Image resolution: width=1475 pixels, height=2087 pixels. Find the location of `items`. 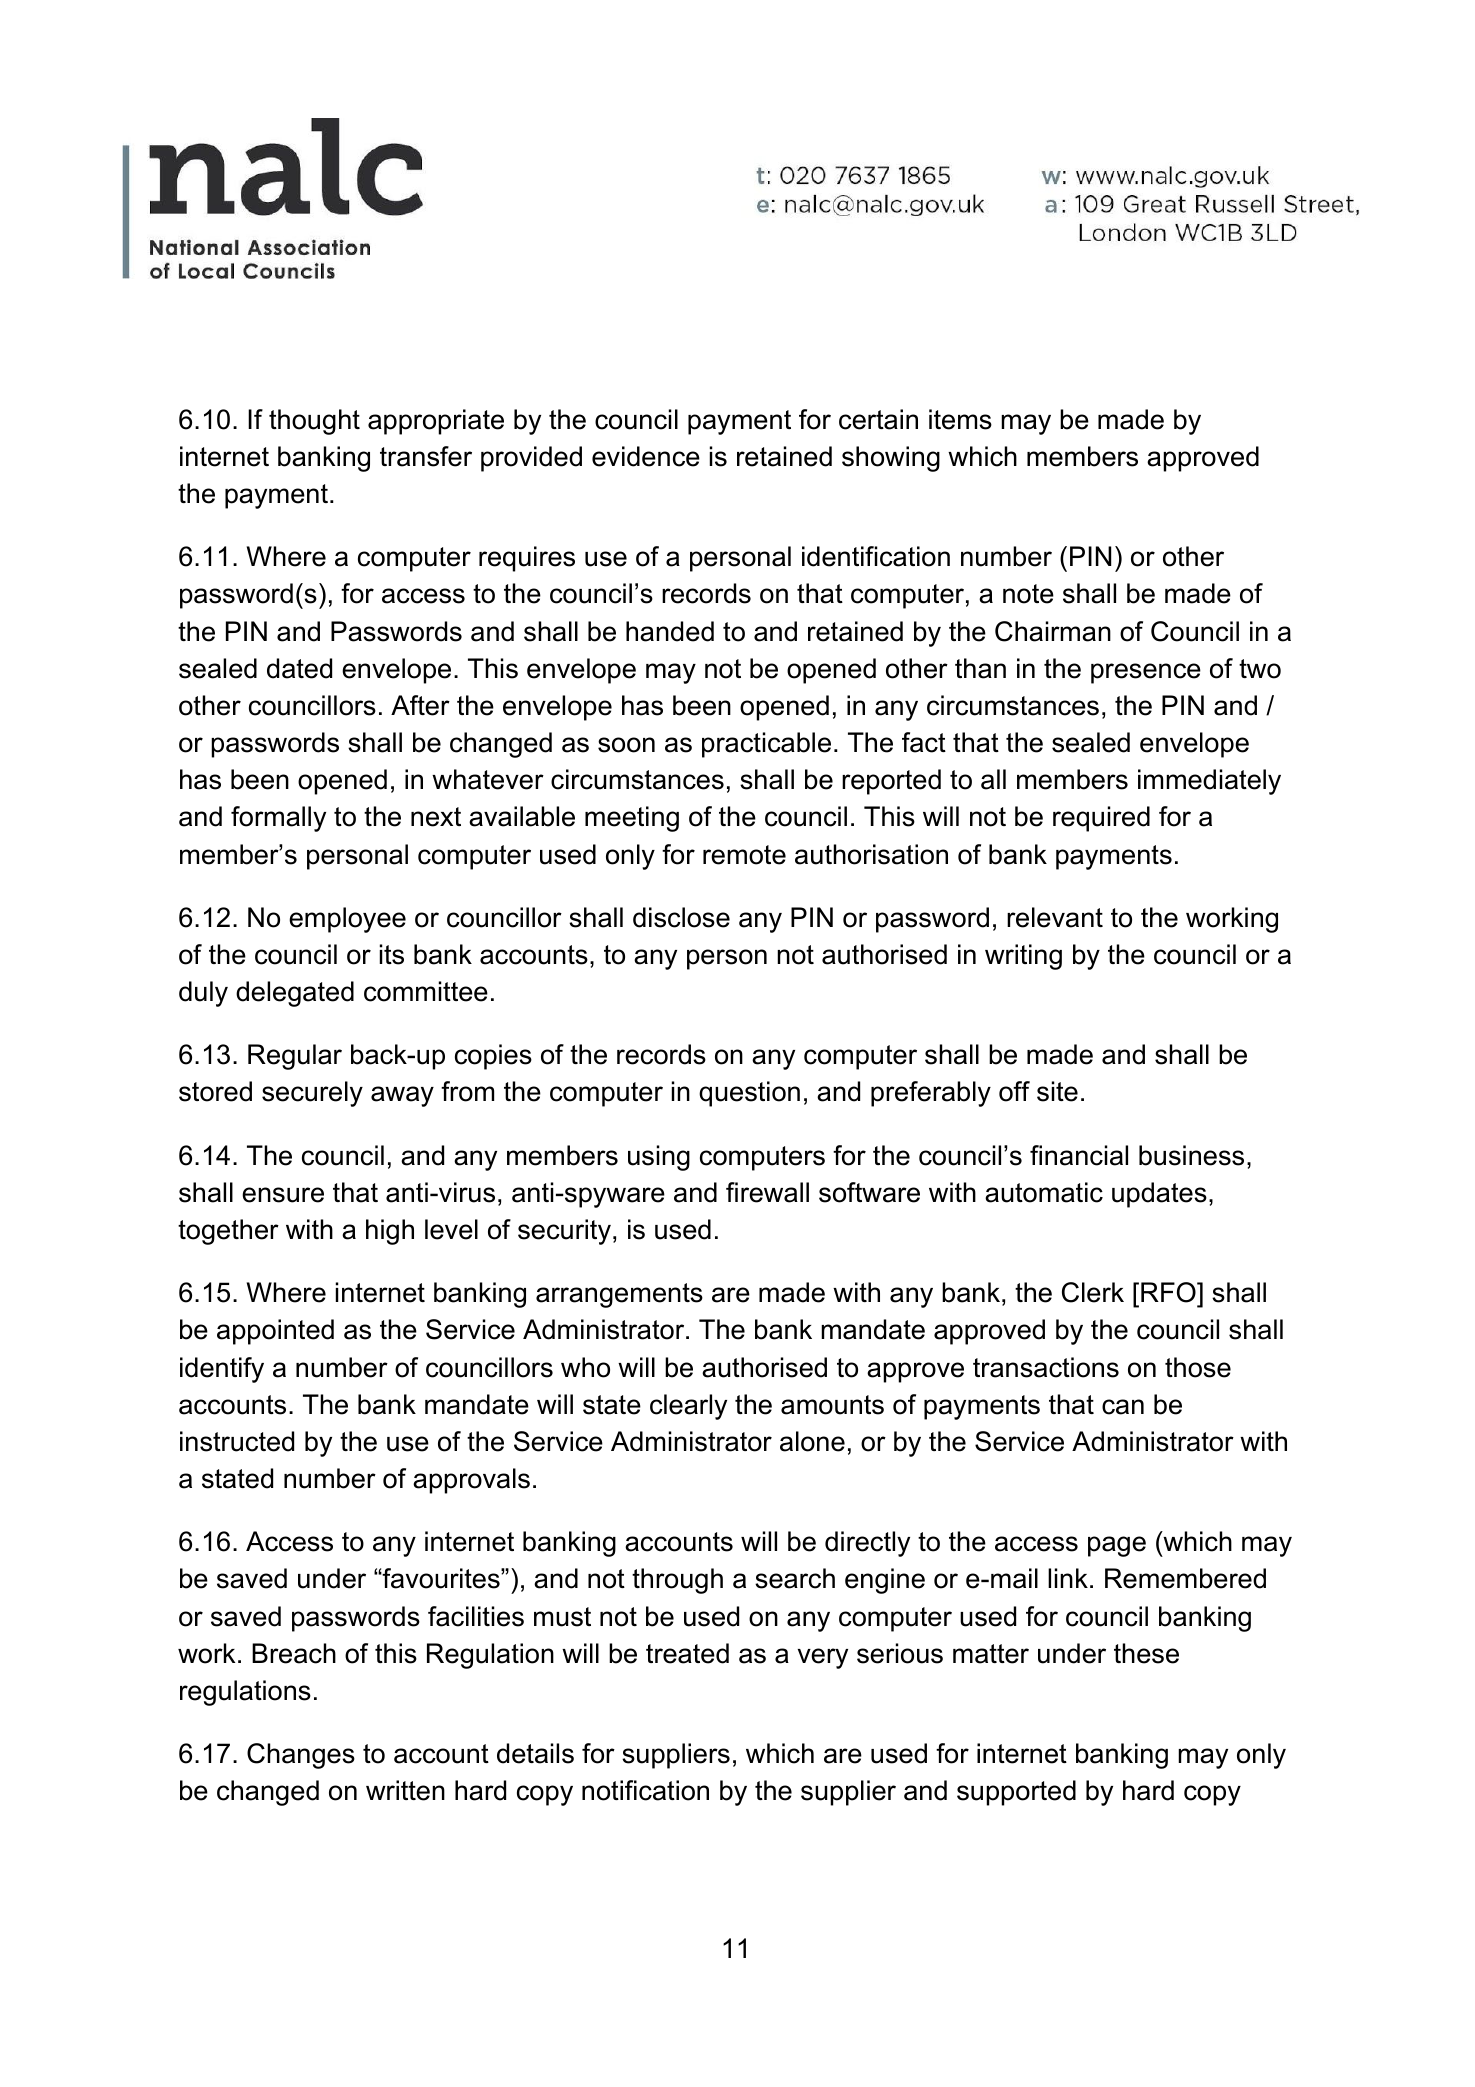

items is located at coordinates (960, 419).
